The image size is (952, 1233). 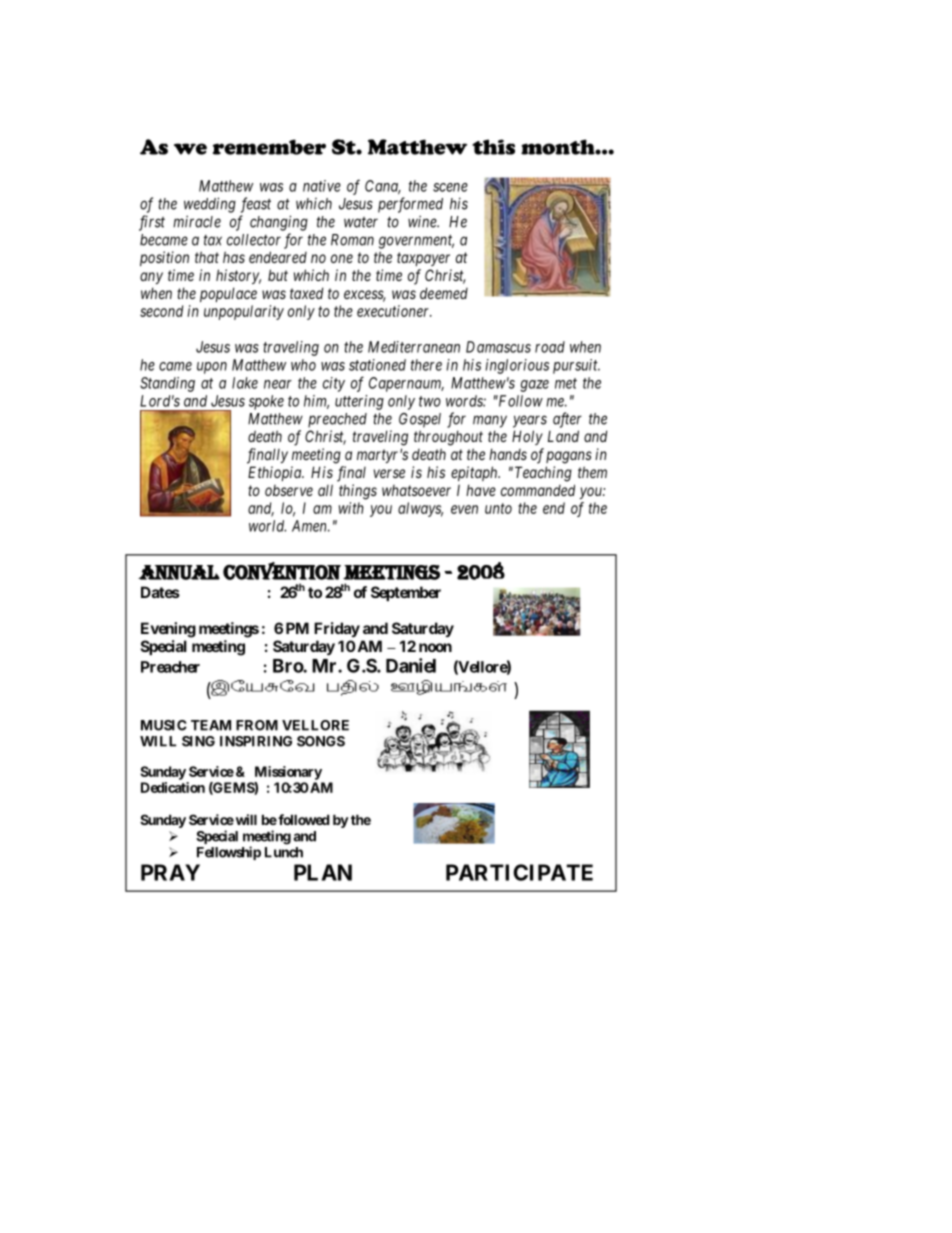 I want to click on world, so click(x=267, y=526).
